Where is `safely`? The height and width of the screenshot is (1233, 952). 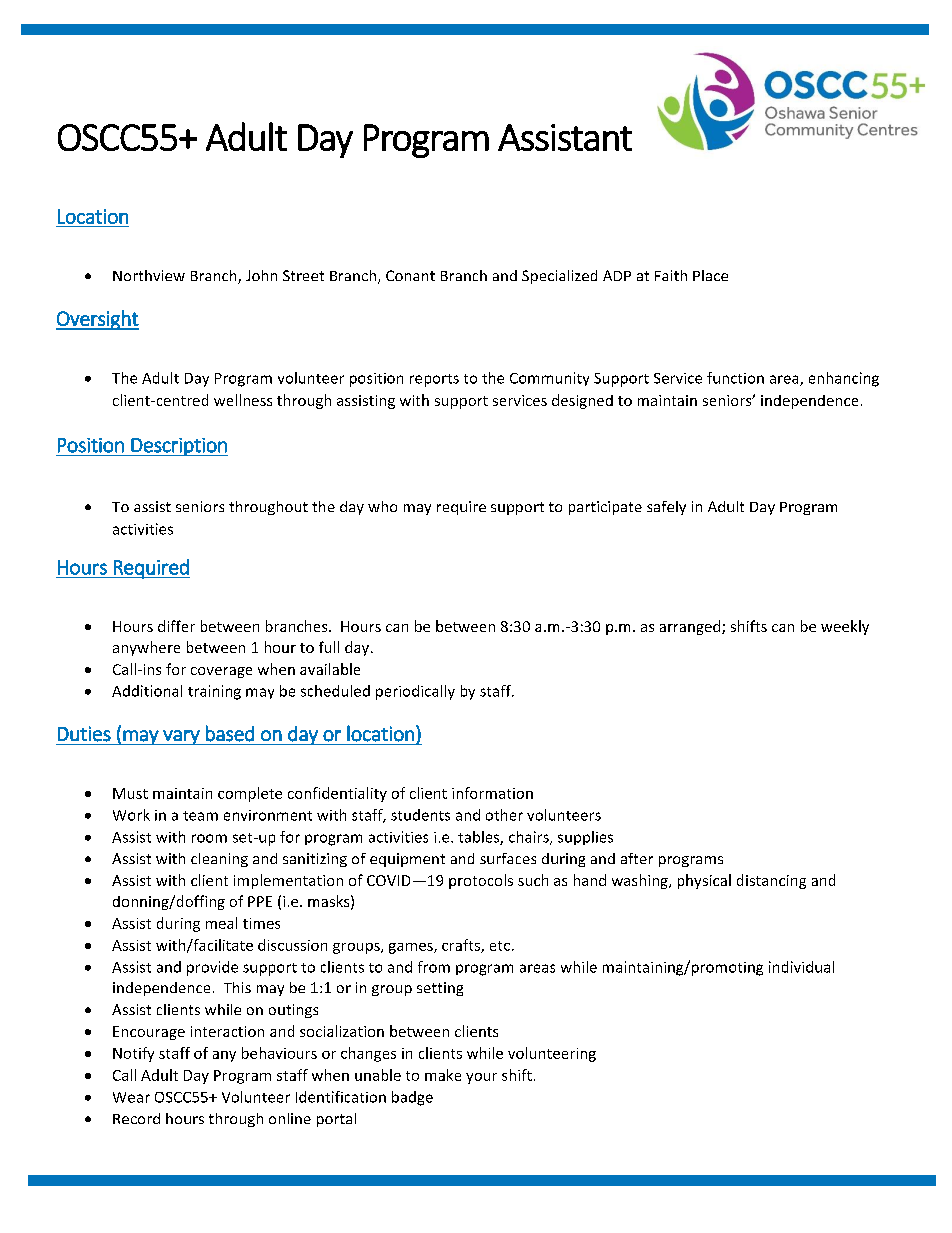 safely is located at coordinates (666, 508).
